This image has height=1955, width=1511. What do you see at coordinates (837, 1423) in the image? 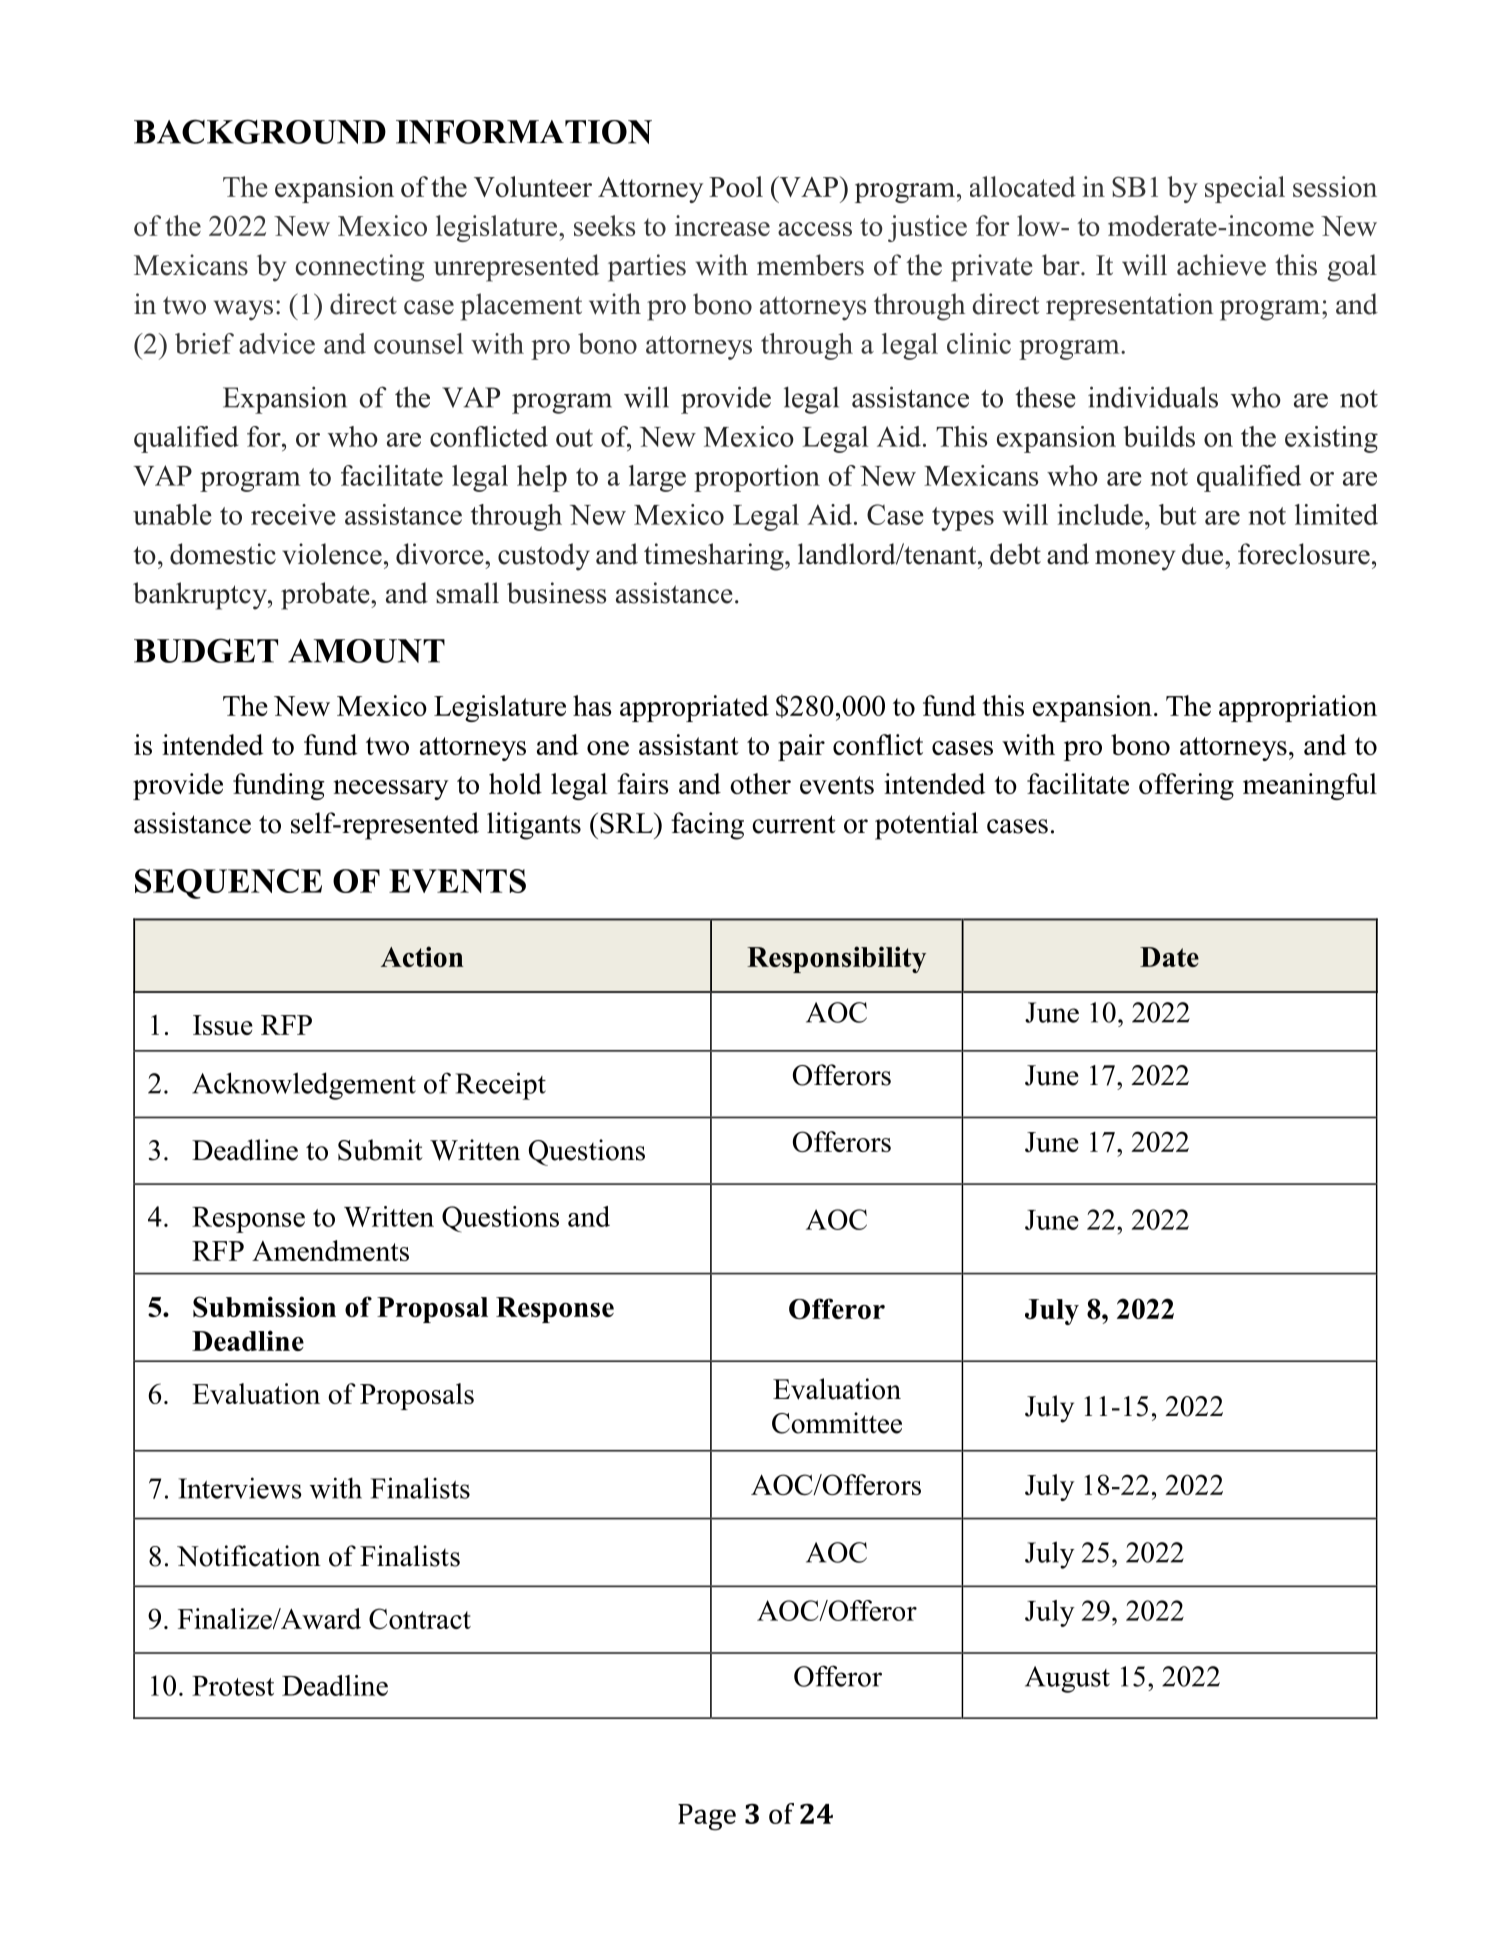
I see `Committee` at bounding box center [837, 1423].
